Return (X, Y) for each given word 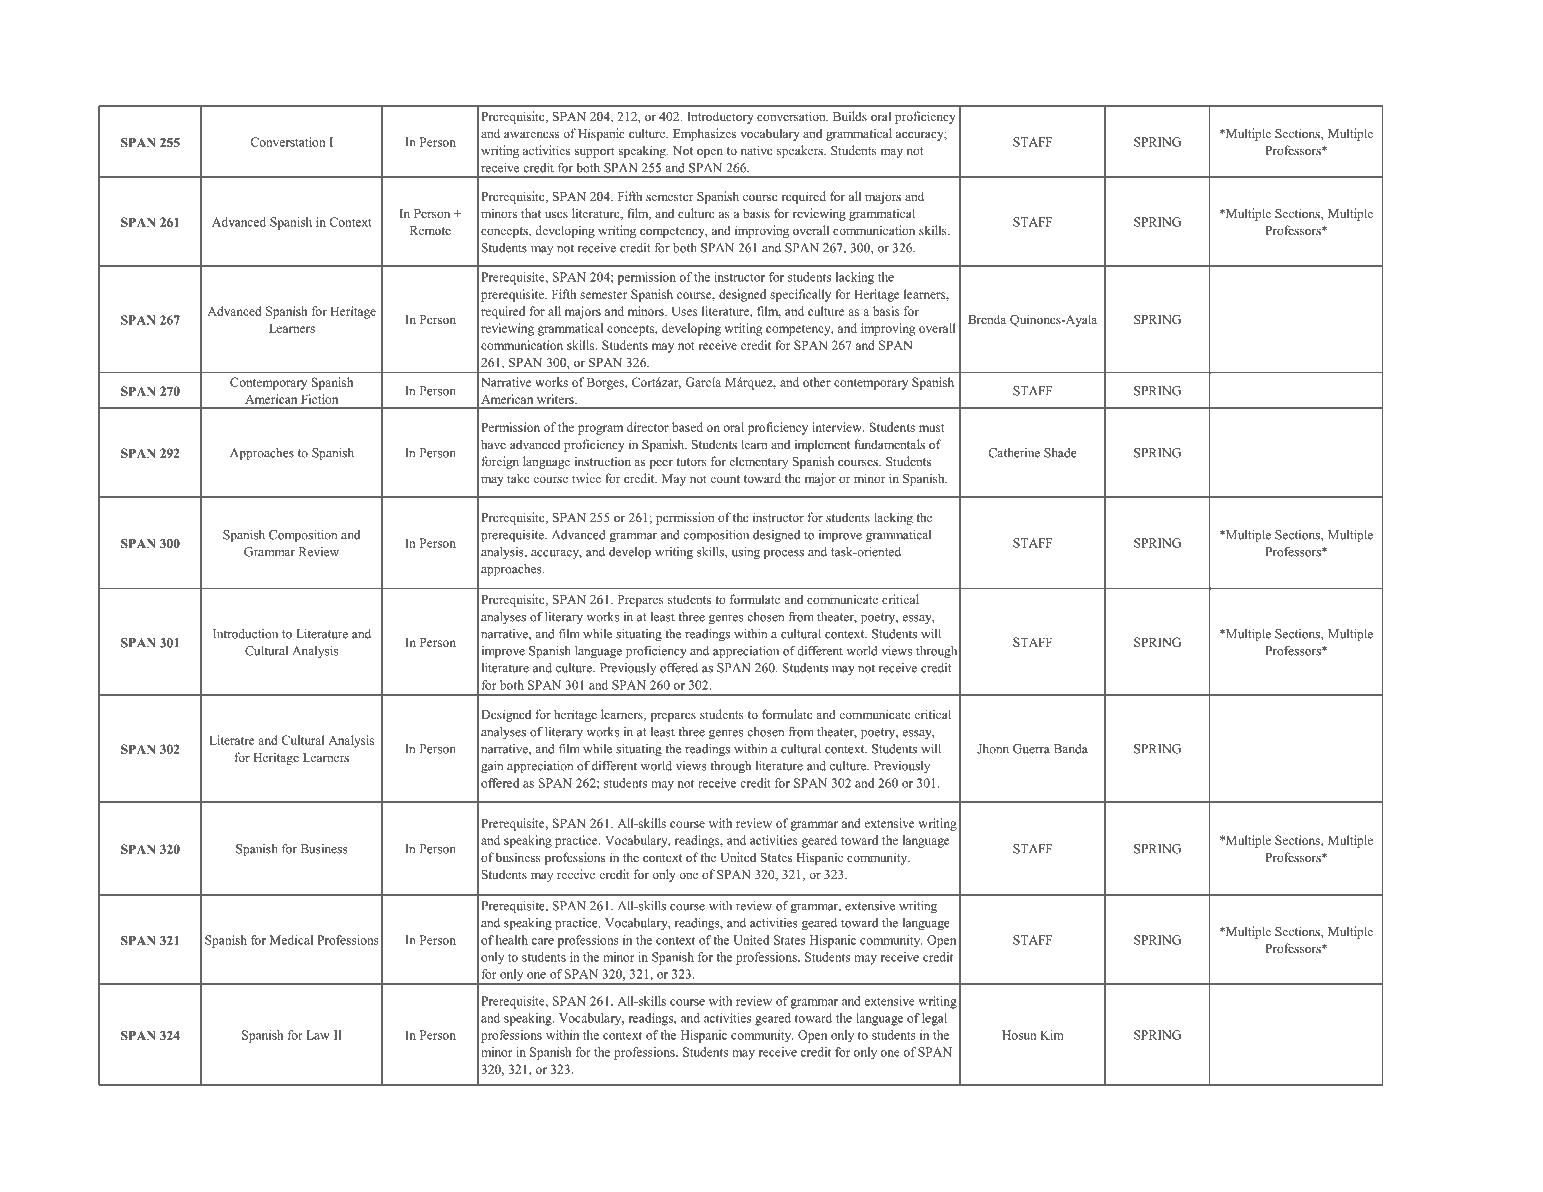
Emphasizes (704, 134)
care (543, 941)
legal (934, 1019)
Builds (850, 116)
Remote (430, 230)
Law (318, 1035)
